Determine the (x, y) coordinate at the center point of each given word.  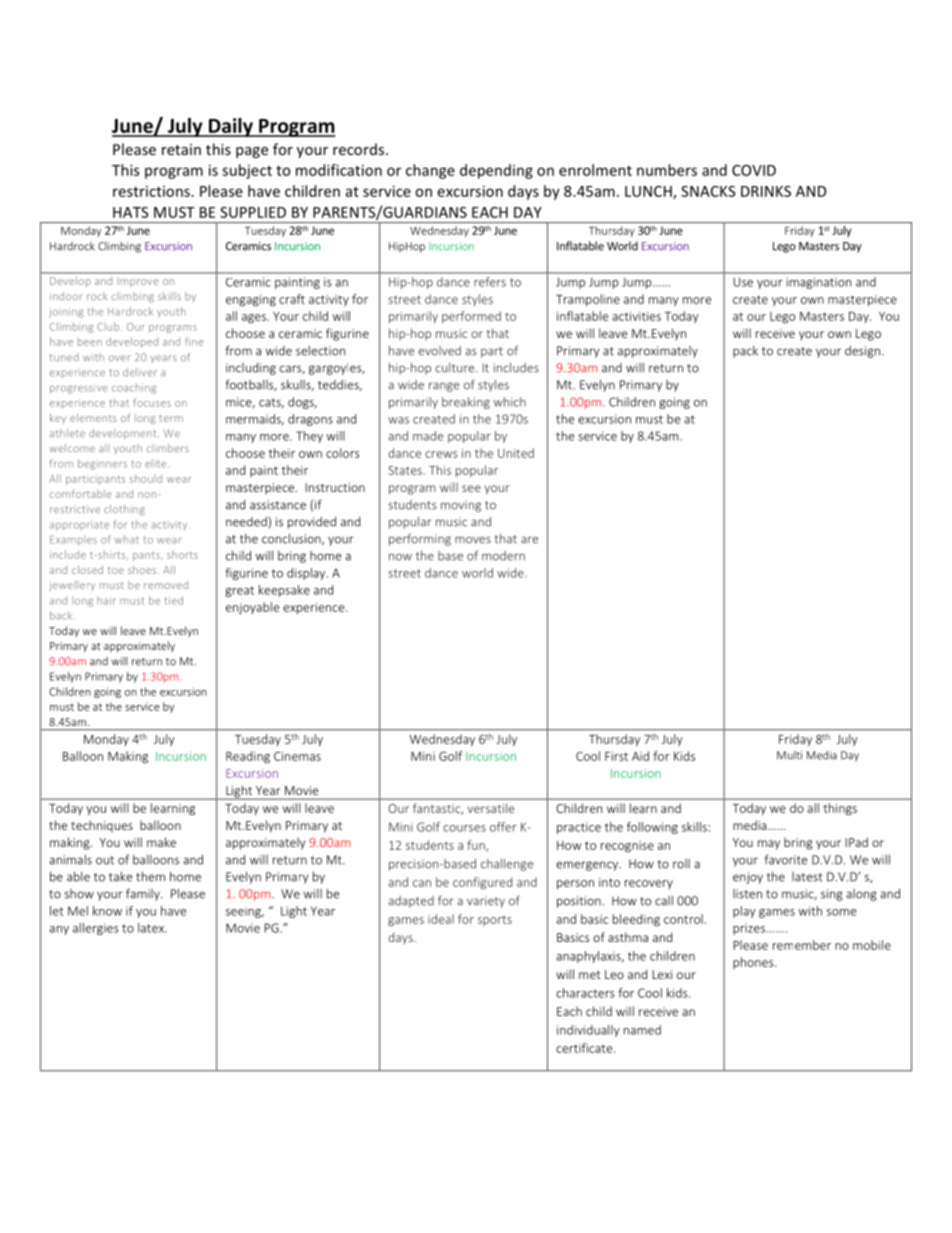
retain (181, 149)
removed (166, 585)
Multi (789, 755)
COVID (754, 170)
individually (588, 1031)
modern (503, 556)
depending (496, 171)
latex (152, 928)
